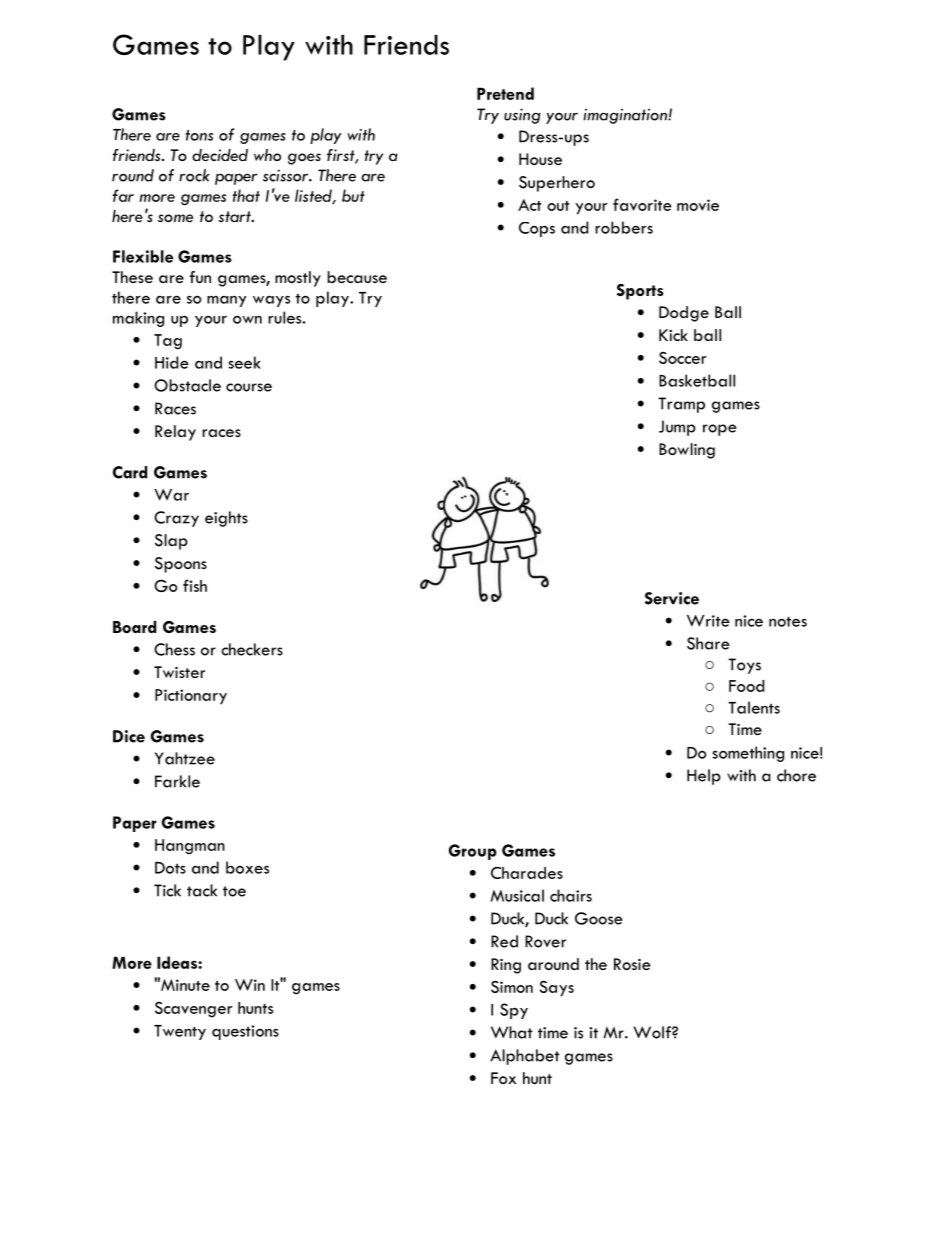  I want to click on What, so click(512, 1032).
